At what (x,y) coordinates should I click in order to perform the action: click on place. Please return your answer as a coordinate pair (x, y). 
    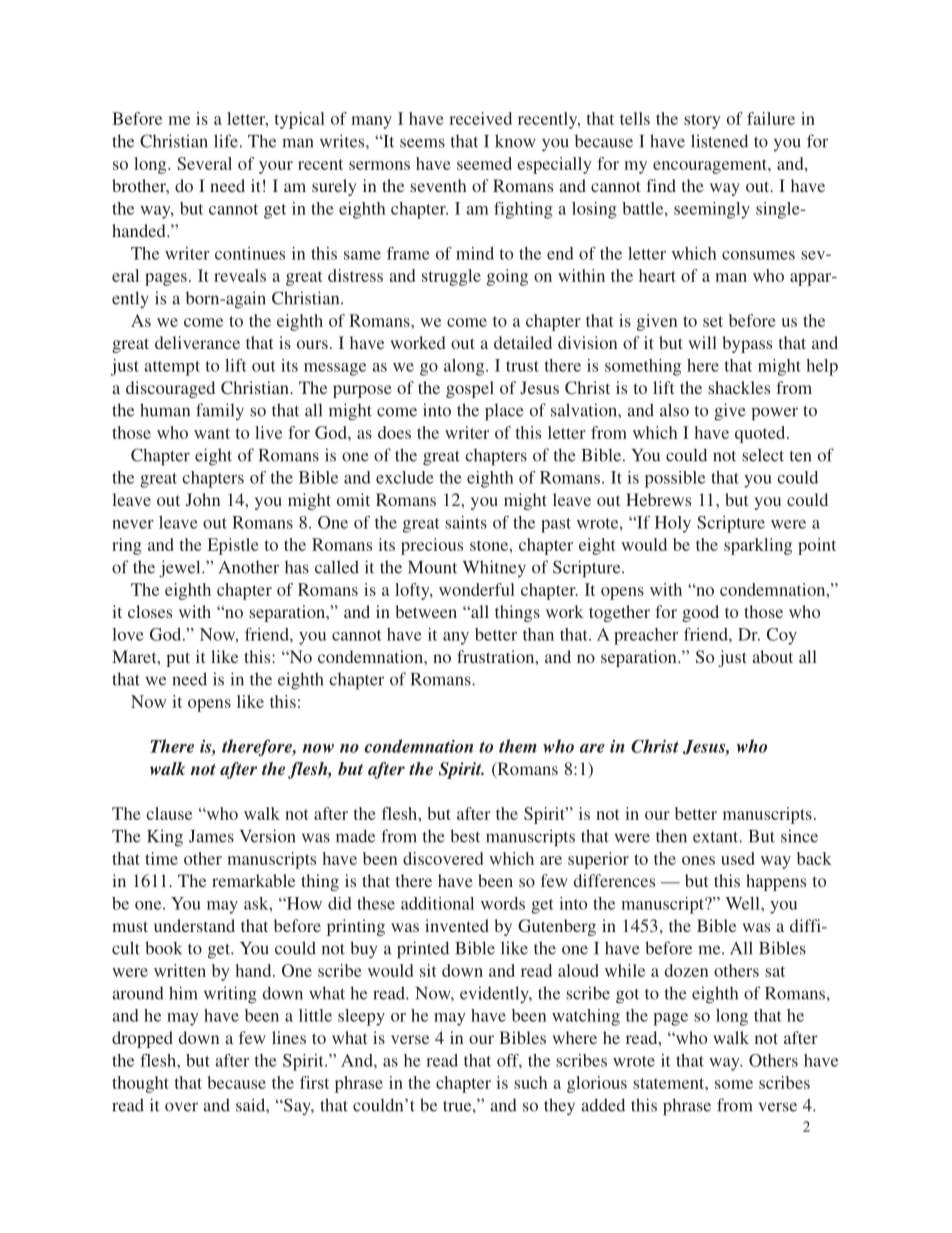
    Looking at the image, I should click on (504, 412).
